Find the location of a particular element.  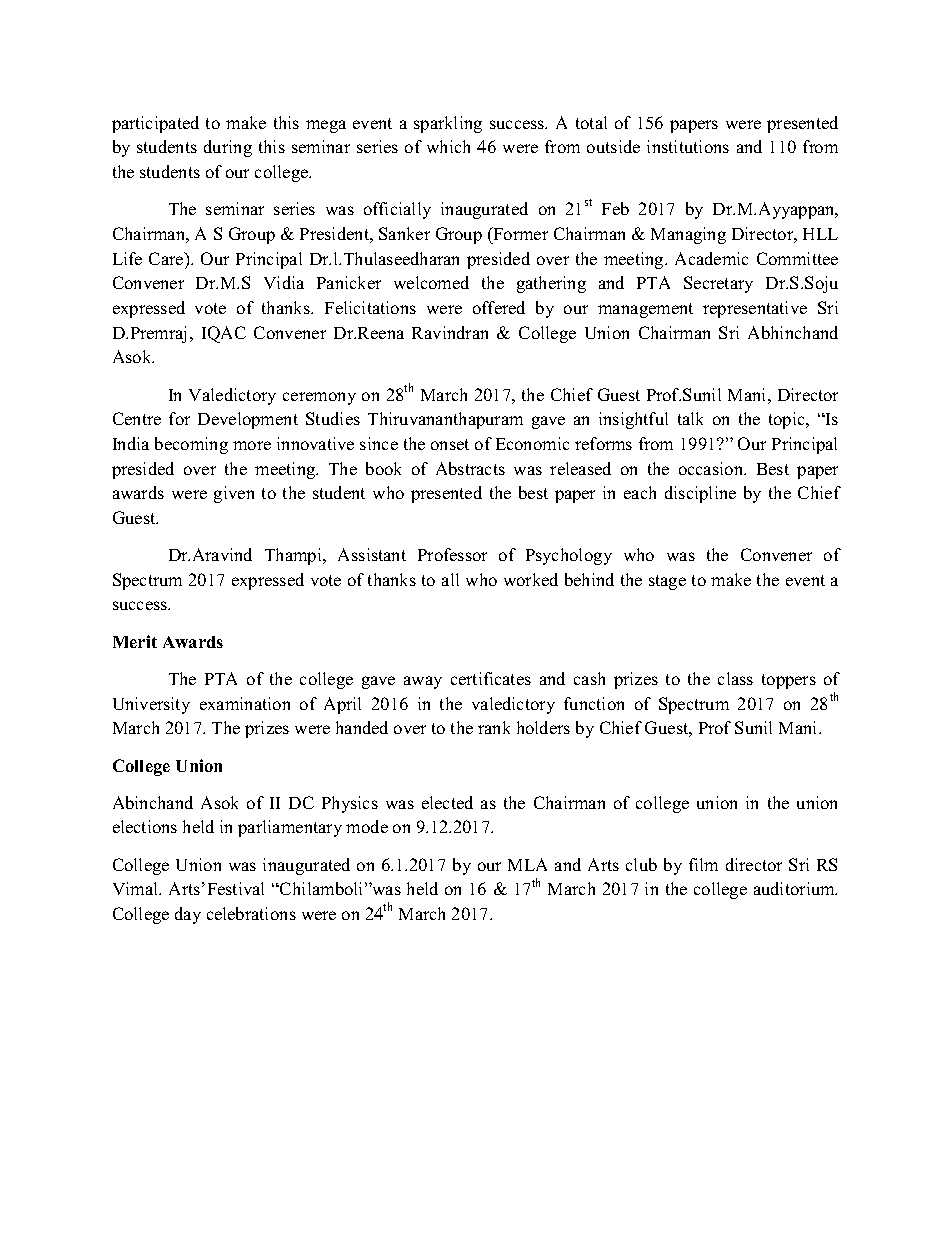

during is located at coordinates (228, 148).
